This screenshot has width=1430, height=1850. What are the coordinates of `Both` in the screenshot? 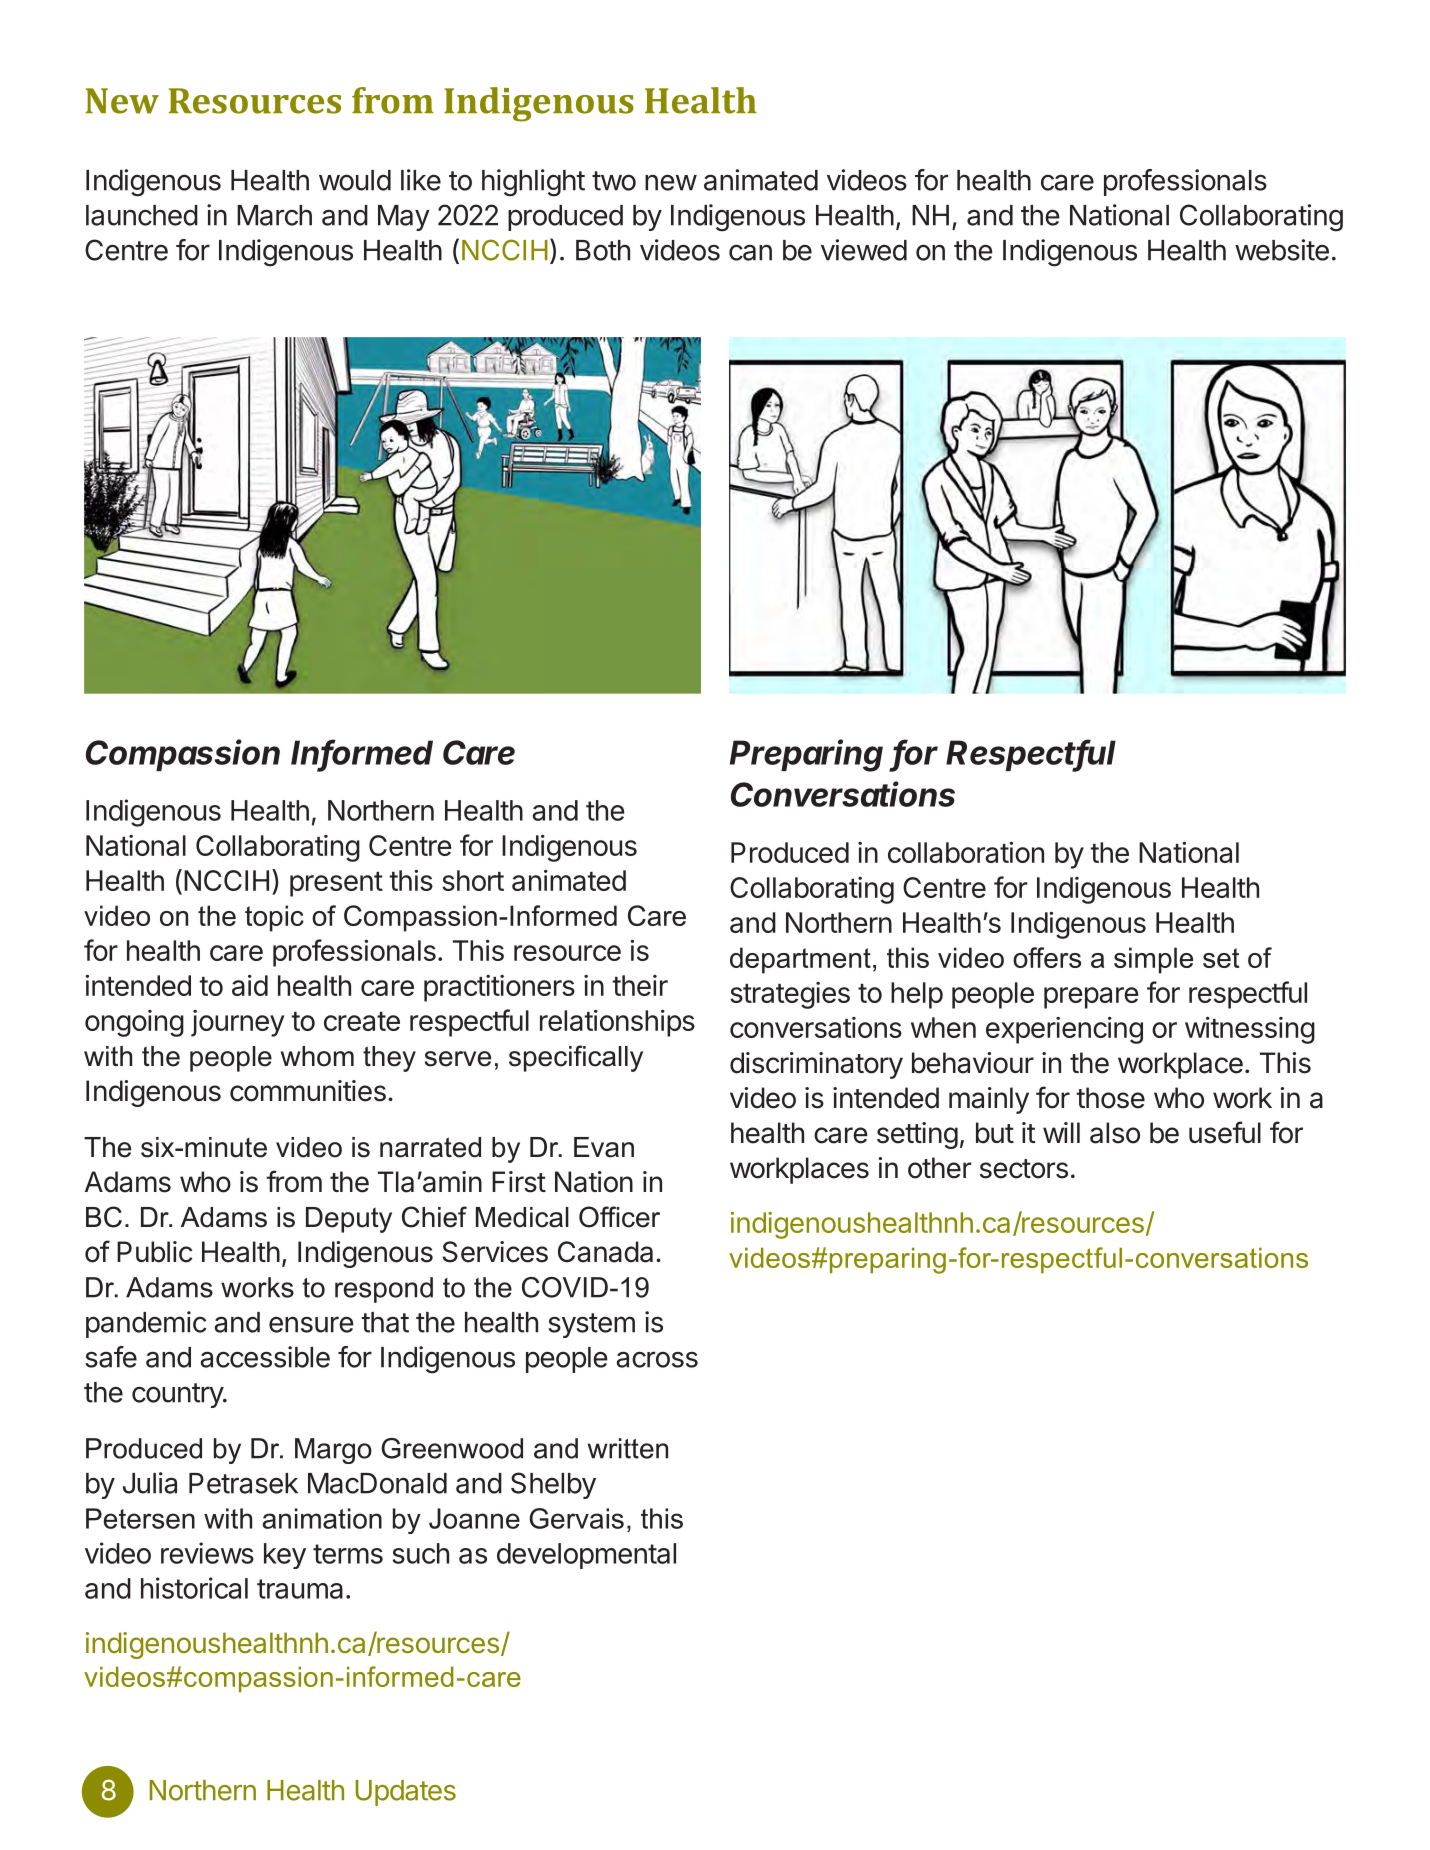 It's located at (603, 250).
